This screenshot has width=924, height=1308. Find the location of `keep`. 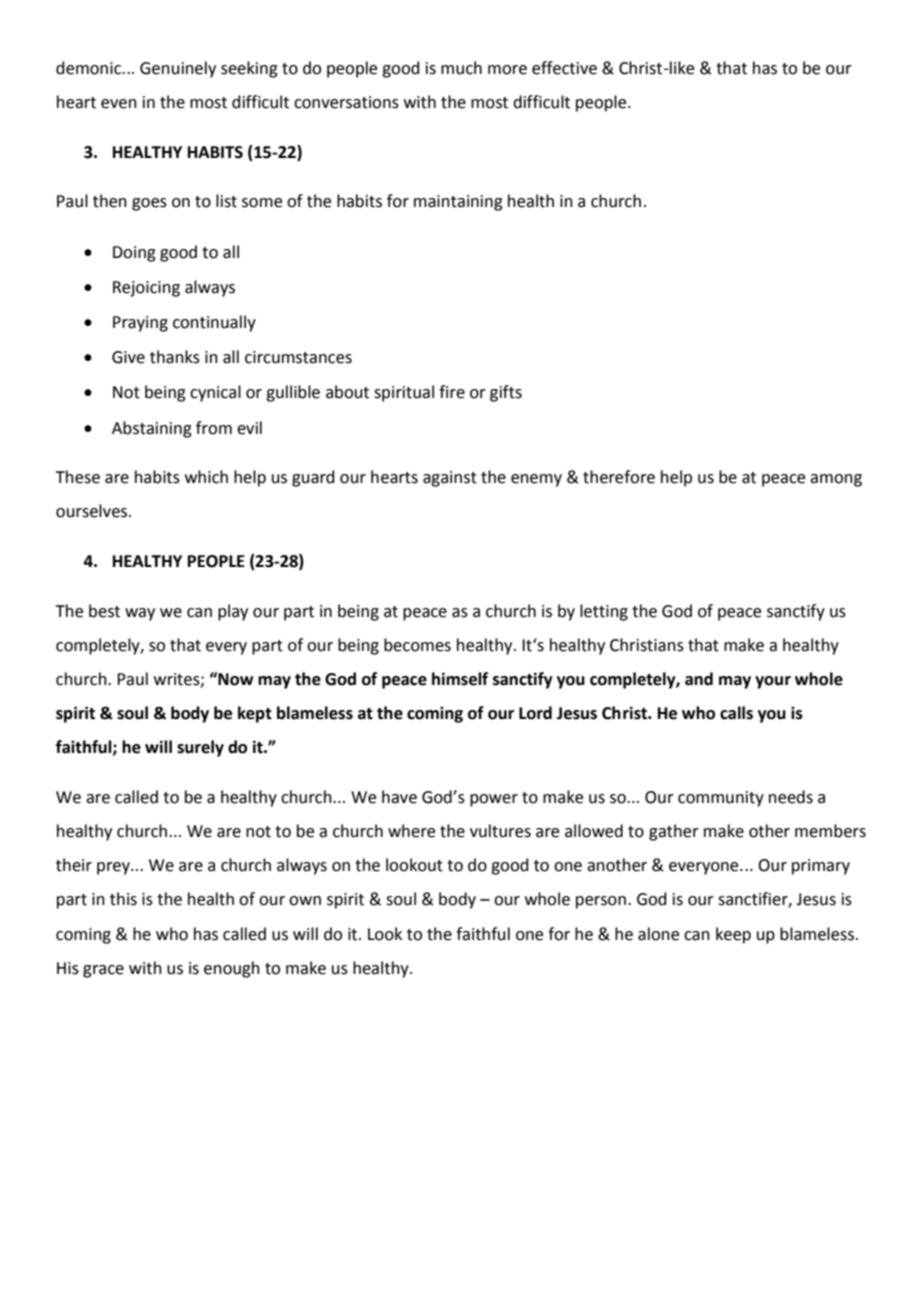

keep is located at coordinates (733, 935).
